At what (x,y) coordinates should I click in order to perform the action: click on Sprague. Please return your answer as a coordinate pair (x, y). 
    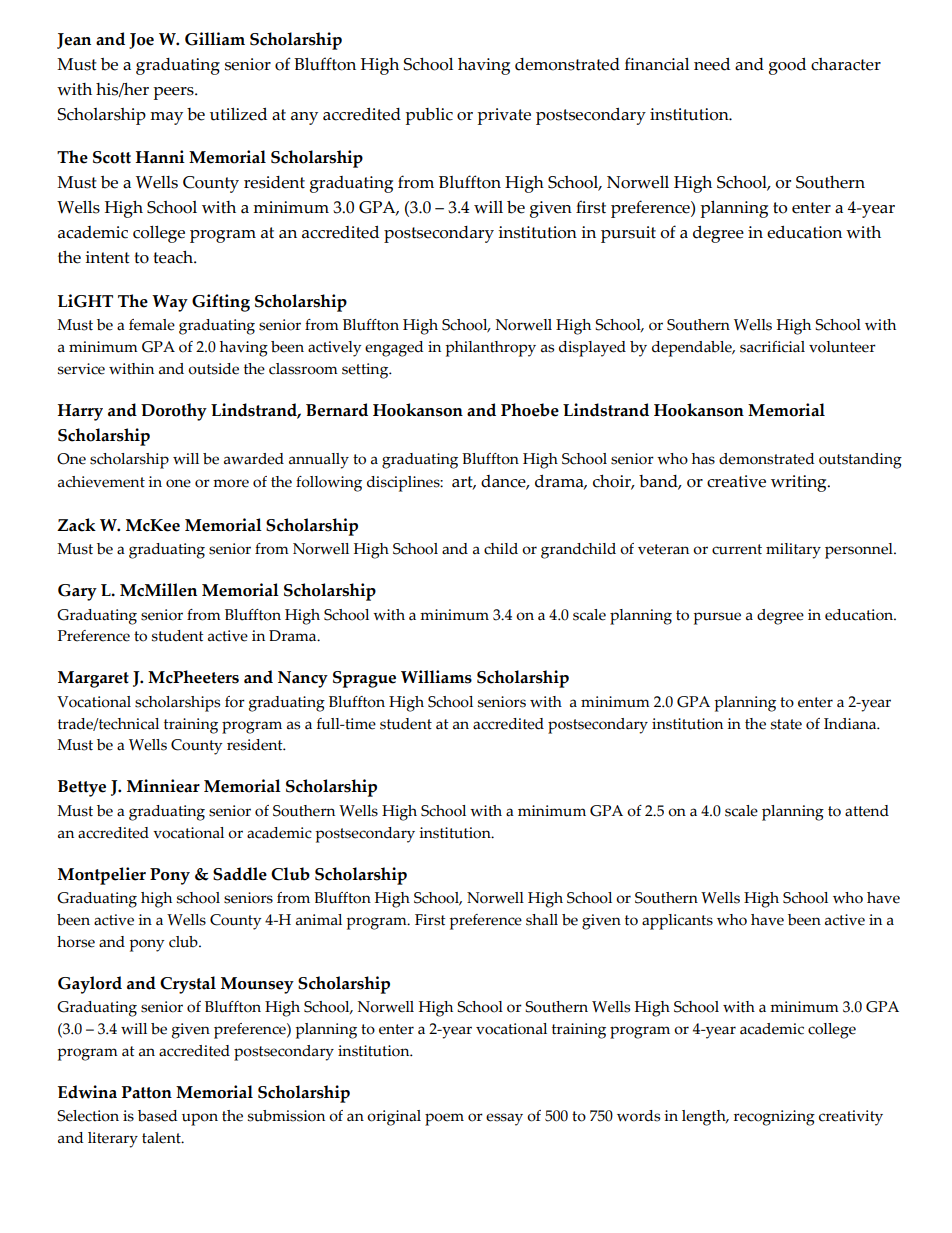
    Looking at the image, I should click on (364, 679).
